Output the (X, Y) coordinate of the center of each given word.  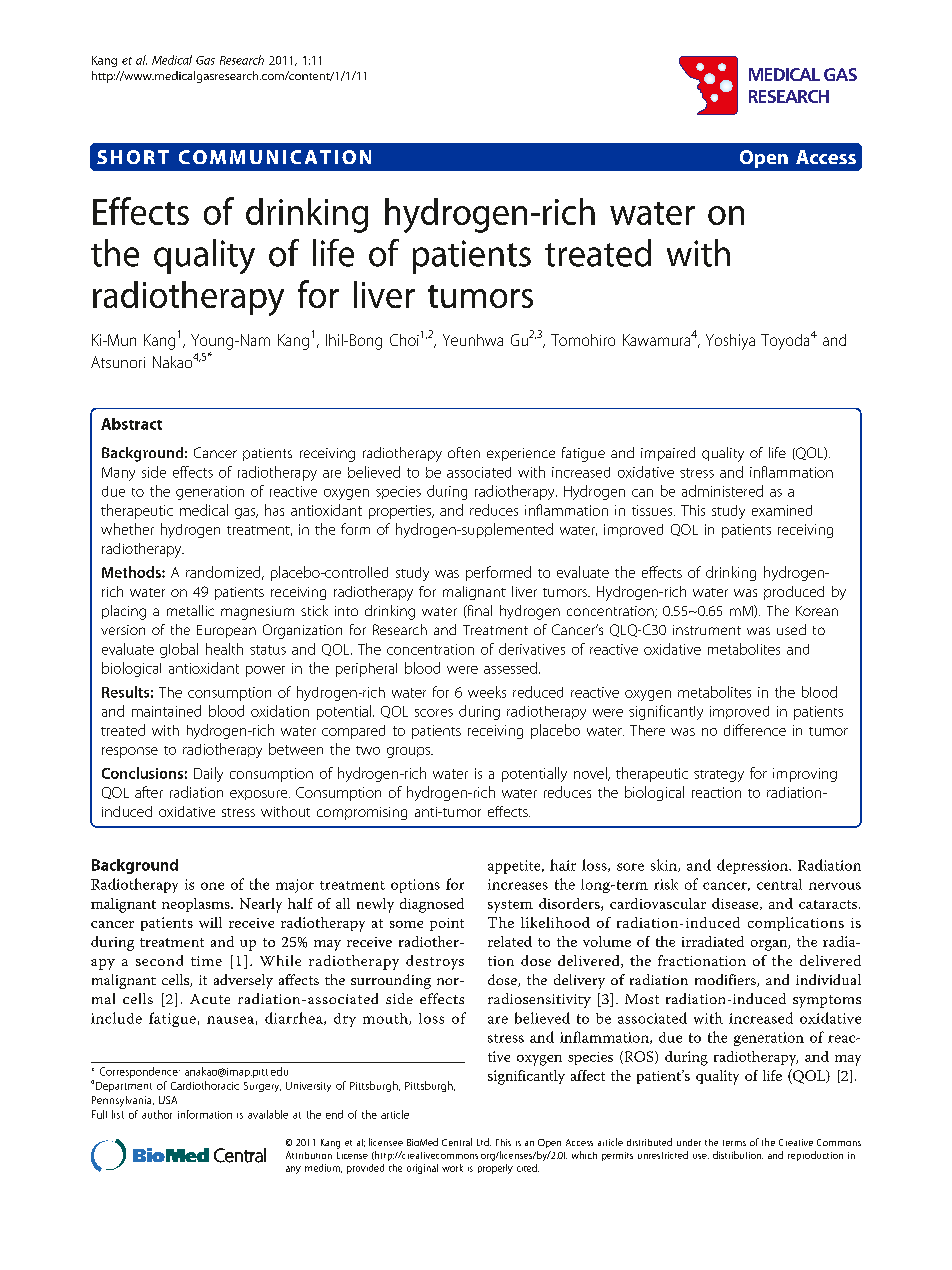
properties (401, 512)
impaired (668, 454)
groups (409, 752)
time (206, 961)
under (689, 1142)
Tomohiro (583, 340)
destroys (435, 962)
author (157, 1114)
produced (794, 593)
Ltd (484, 1142)
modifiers (726, 980)
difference (755, 730)
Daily (208, 774)
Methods (132, 572)
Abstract (131, 424)
